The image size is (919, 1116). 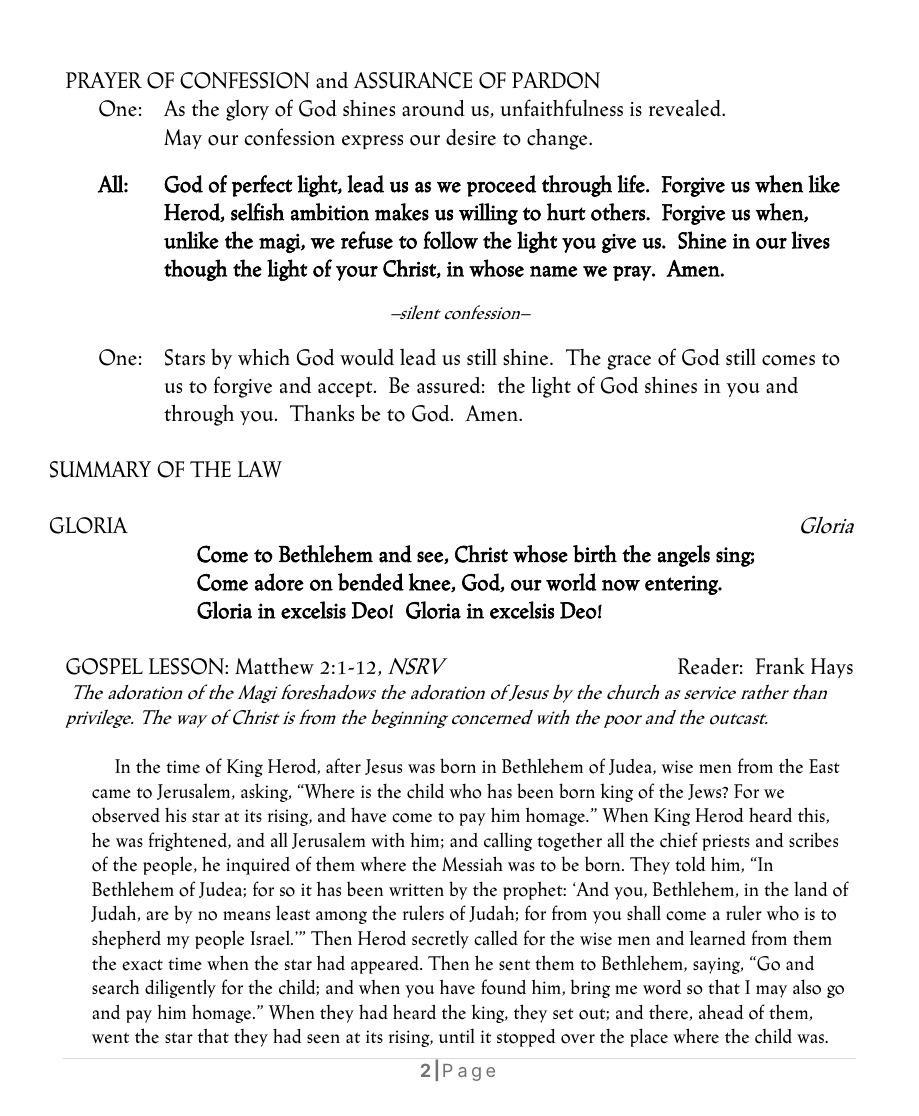 I want to click on glory, so click(x=247, y=110).
